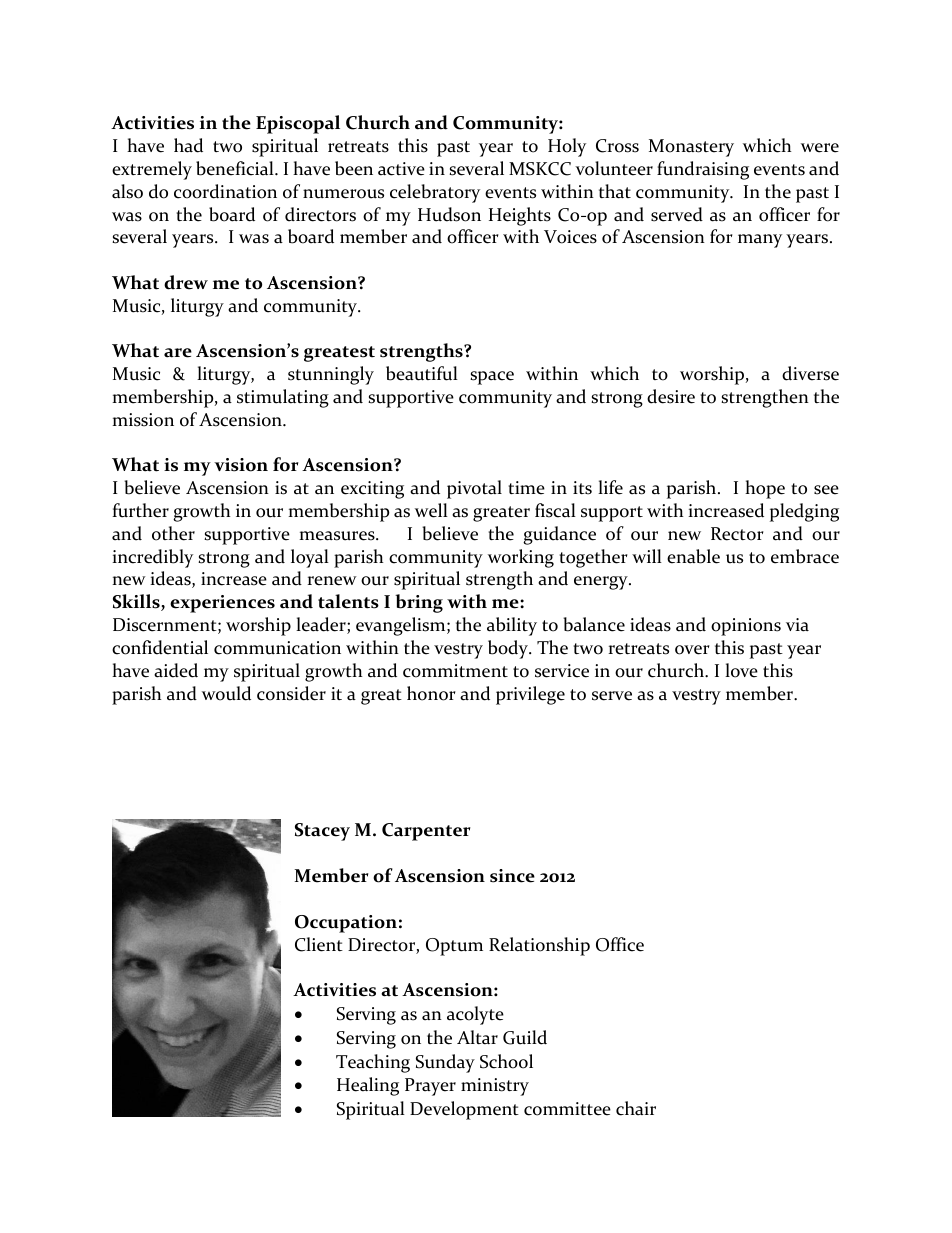 The image size is (952, 1233). I want to click on had, so click(188, 145).
